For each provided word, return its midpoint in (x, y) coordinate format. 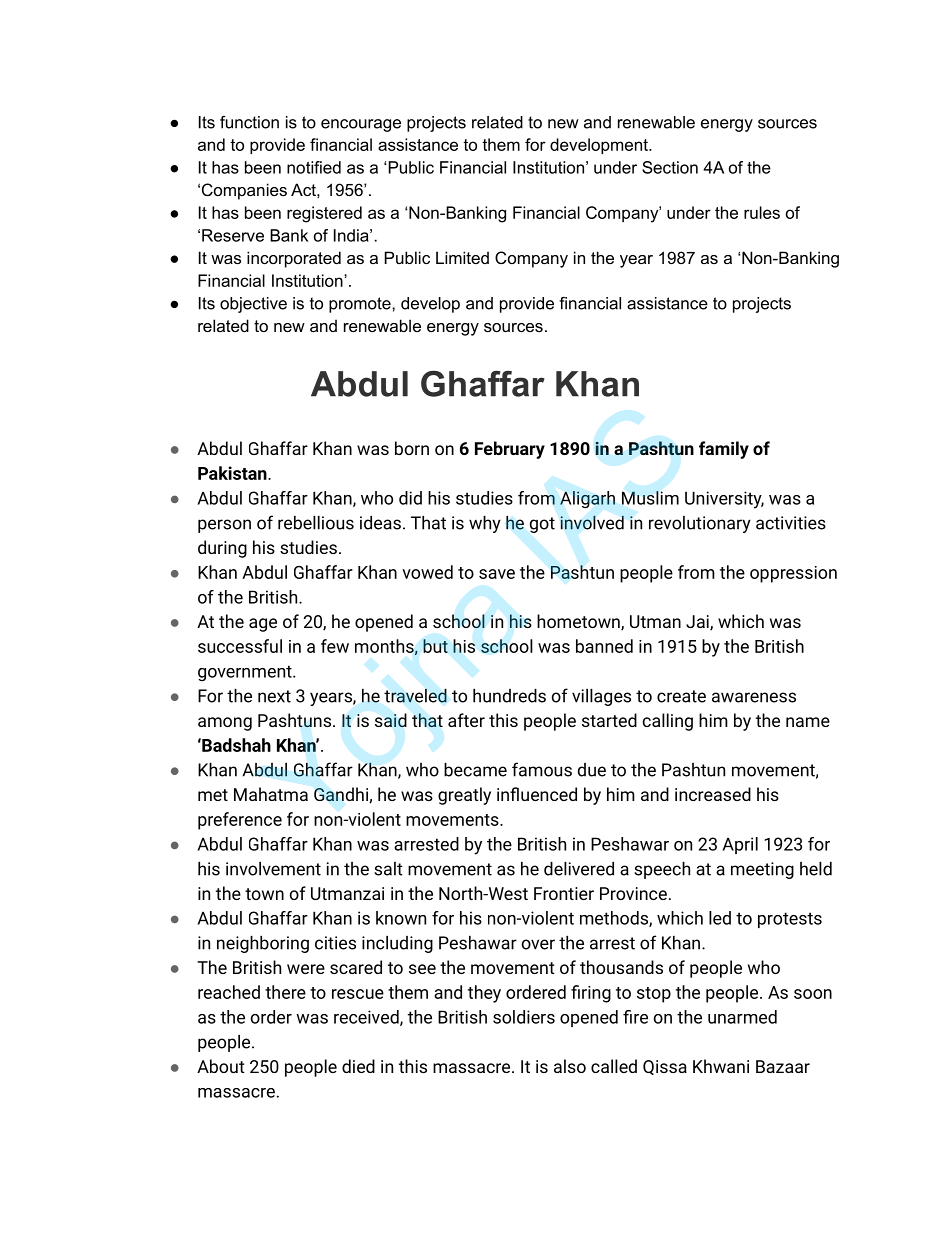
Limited (462, 257)
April (740, 845)
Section (670, 167)
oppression (793, 574)
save (497, 574)
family (724, 450)
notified (314, 167)
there (285, 992)
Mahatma (271, 794)
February (510, 450)
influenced (537, 794)
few (335, 646)
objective (253, 305)
